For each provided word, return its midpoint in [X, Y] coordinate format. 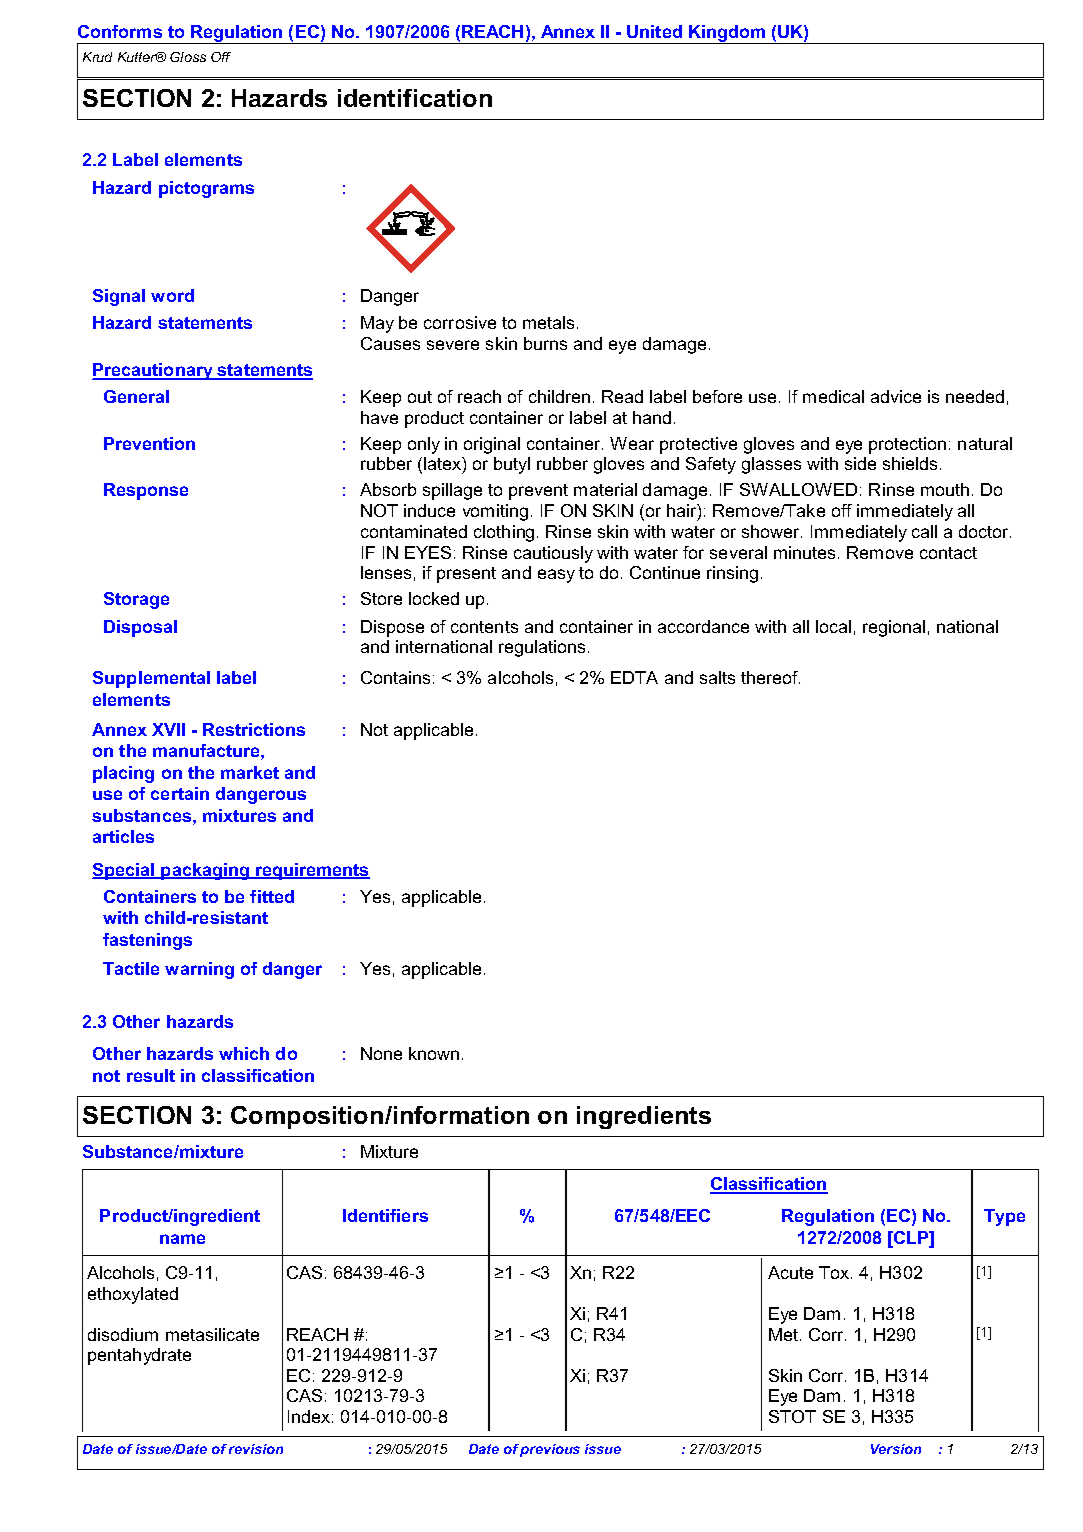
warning [199, 970]
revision [256, 1449]
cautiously [553, 554]
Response [146, 491]
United [654, 31]
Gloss [188, 57]
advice [896, 396]
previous [550, 1450]
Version [896, 1449]
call [924, 531]
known [434, 1053]
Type [1004, 1217]
